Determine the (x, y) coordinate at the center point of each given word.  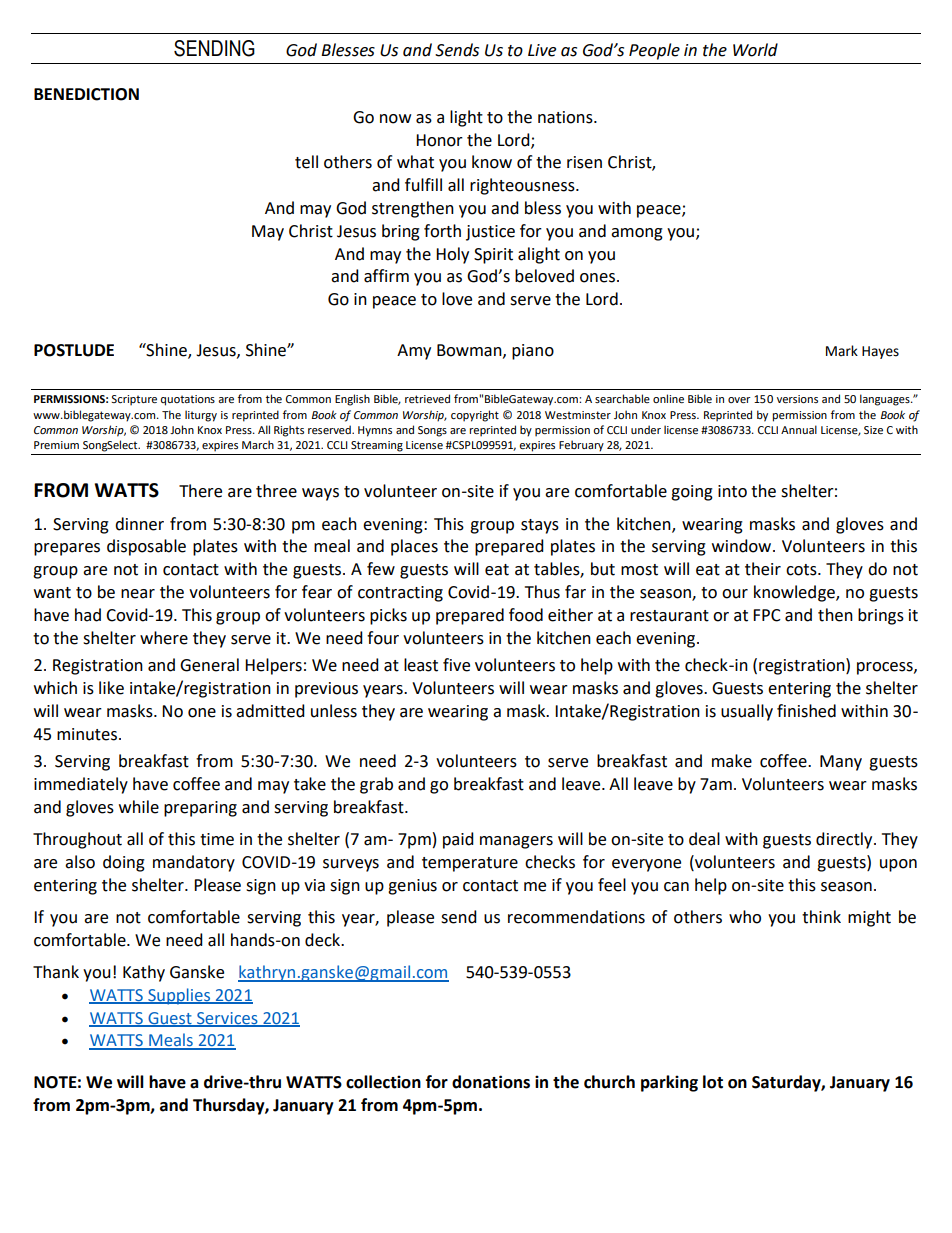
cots (802, 570)
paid (458, 840)
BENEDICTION (86, 94)
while (139, 807)
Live (542, 50)
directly (845, 840)
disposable (146, 547)
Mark (842, 351)
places (414, 547)
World (755, 50)
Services (227, 1019)
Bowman (470, 351)
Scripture (134, 400)
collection (383, 1082)
